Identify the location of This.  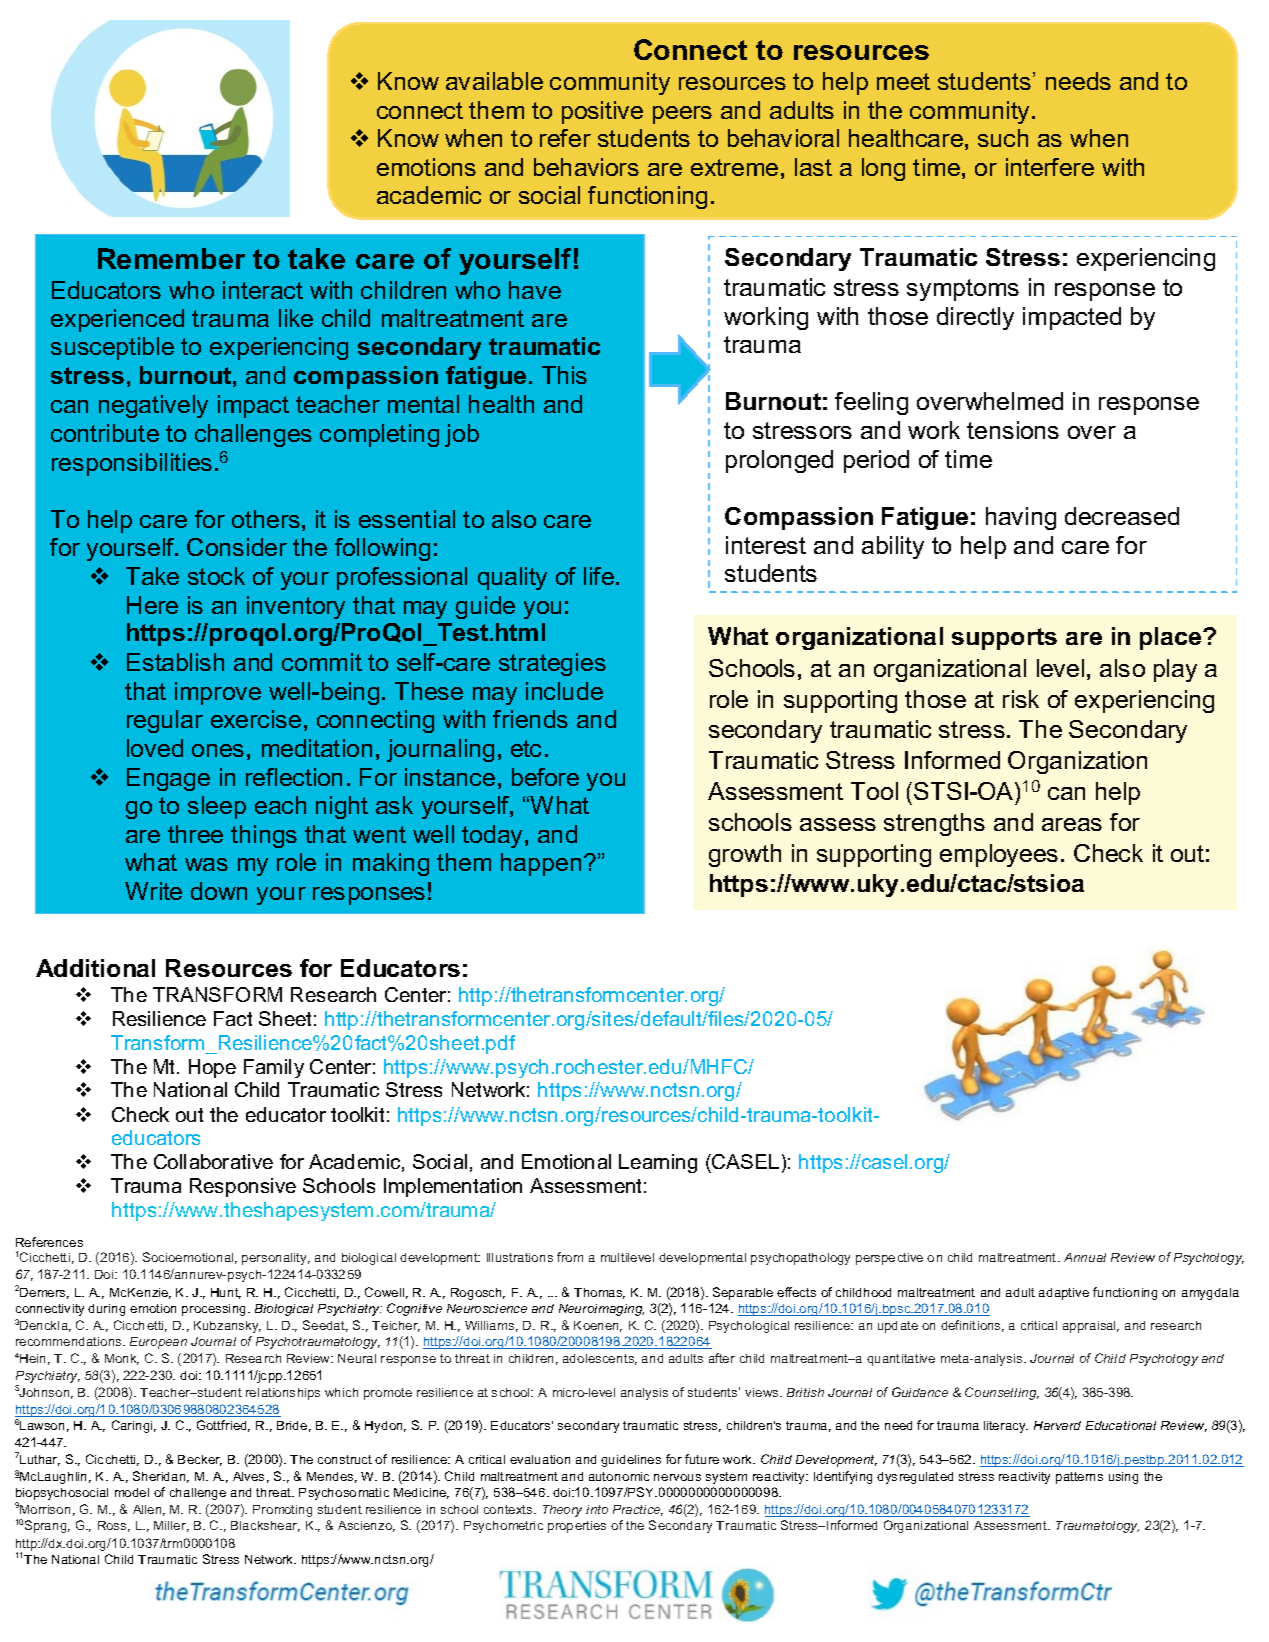
(564, 375).
